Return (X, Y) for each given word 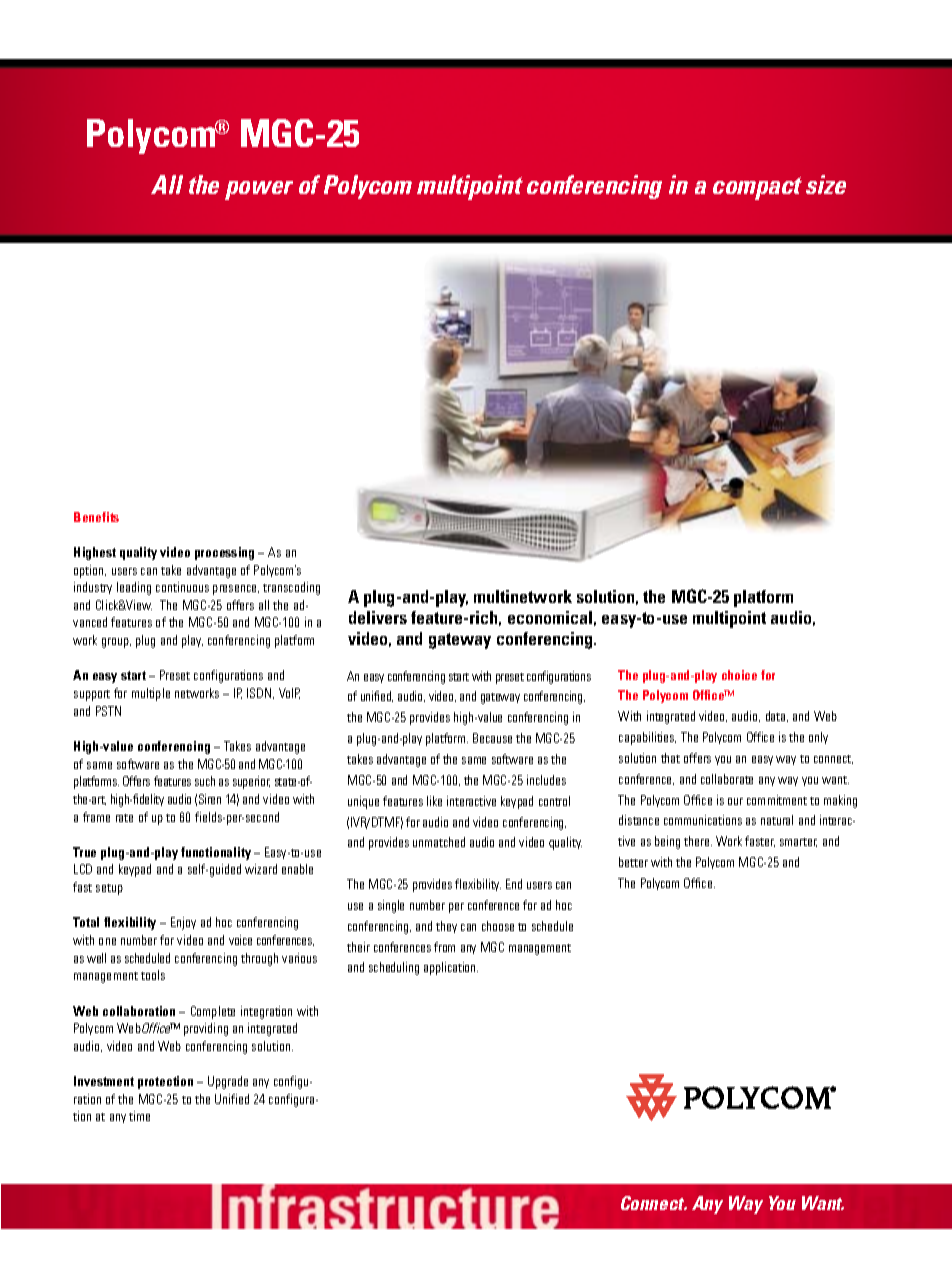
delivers (378, 617)
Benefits (96, 517)
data (777, 716)
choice (739, 675)
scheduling (394, 968)
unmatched (439, 842)
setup (109, 889)
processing (224, 553)
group (116, 643)
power (259, 190)
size (826, 184)
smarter (798, 842)
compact (757, 188)
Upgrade (228, 1082)
